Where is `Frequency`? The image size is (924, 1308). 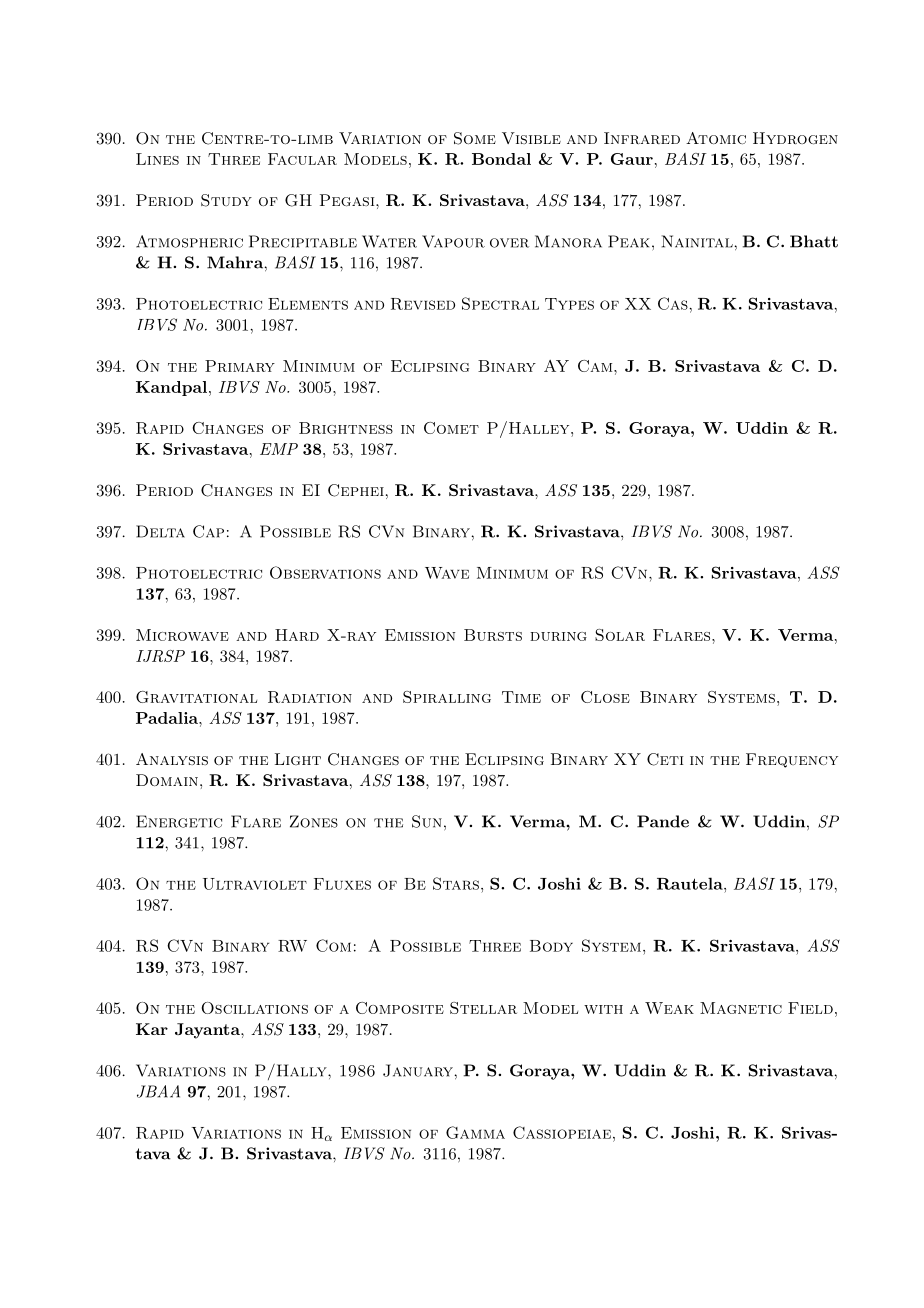
Frequency is located at coordinates (792, 760).
